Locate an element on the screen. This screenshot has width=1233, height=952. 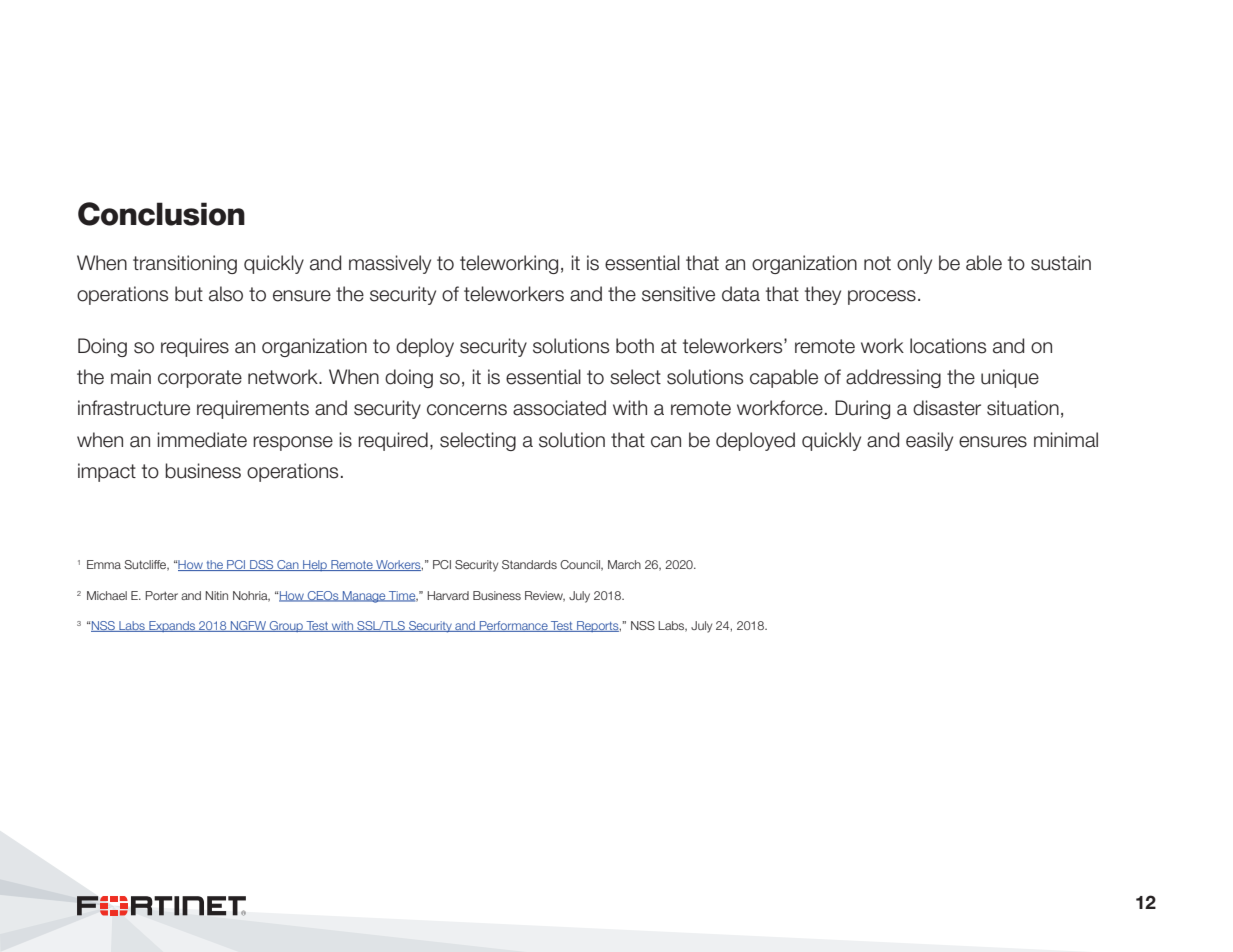
Expands is located at coordinates (172, 626).
